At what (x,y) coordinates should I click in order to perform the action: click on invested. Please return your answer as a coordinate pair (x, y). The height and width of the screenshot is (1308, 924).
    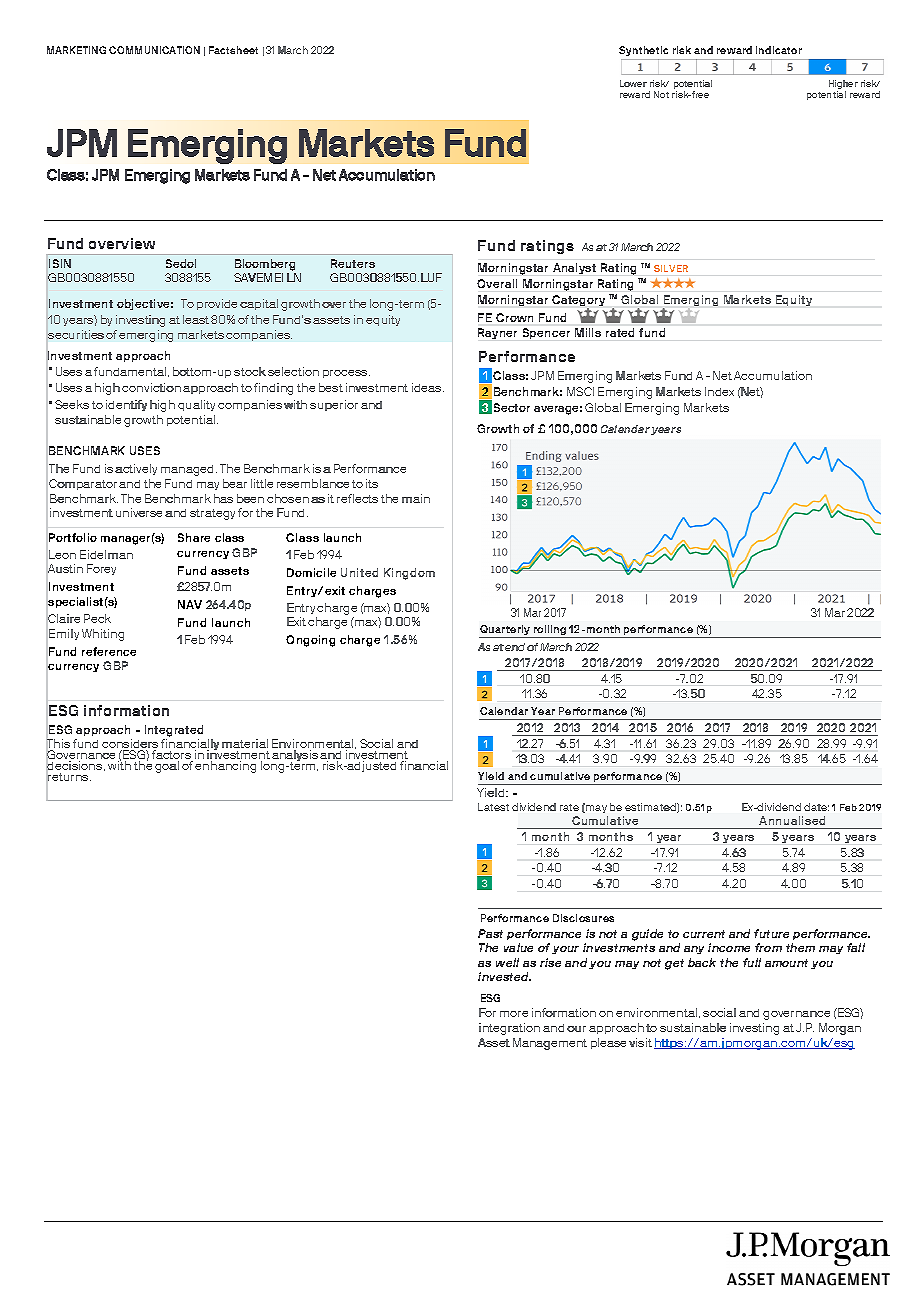
    Looking at the image, I should click on (504, 976).
